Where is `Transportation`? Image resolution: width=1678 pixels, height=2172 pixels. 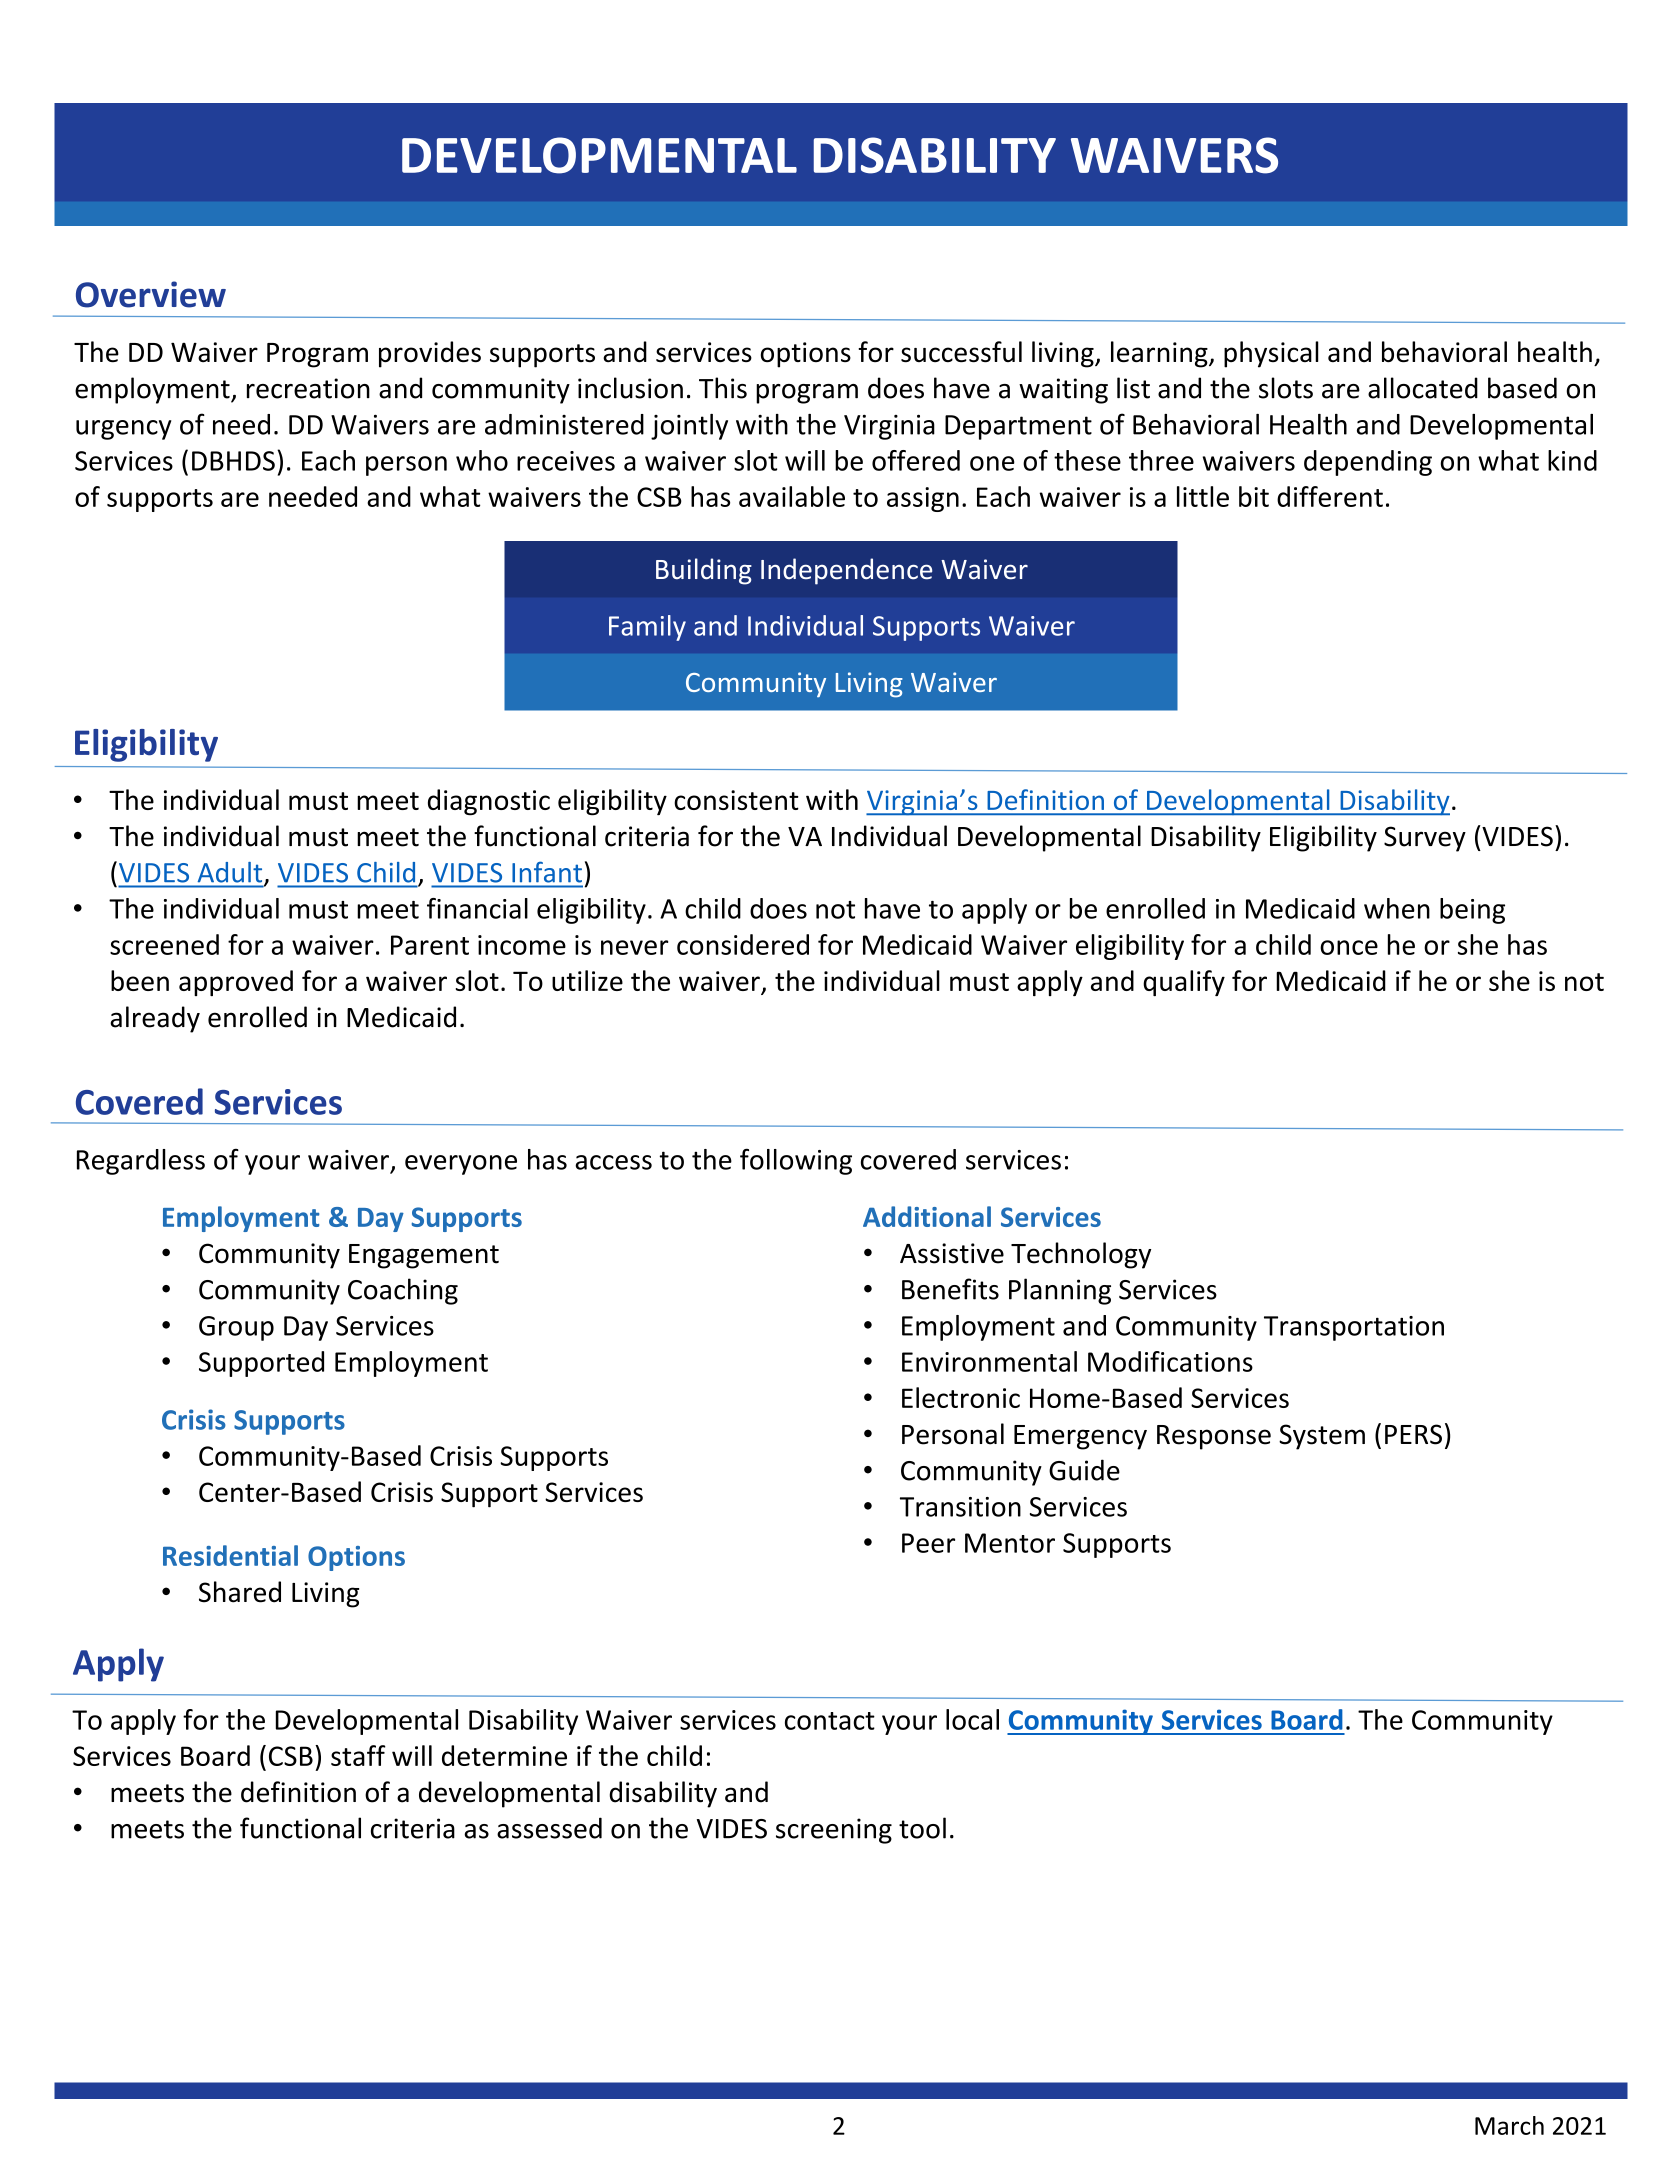
Transportation is located at coordinates (1354, 1328).
